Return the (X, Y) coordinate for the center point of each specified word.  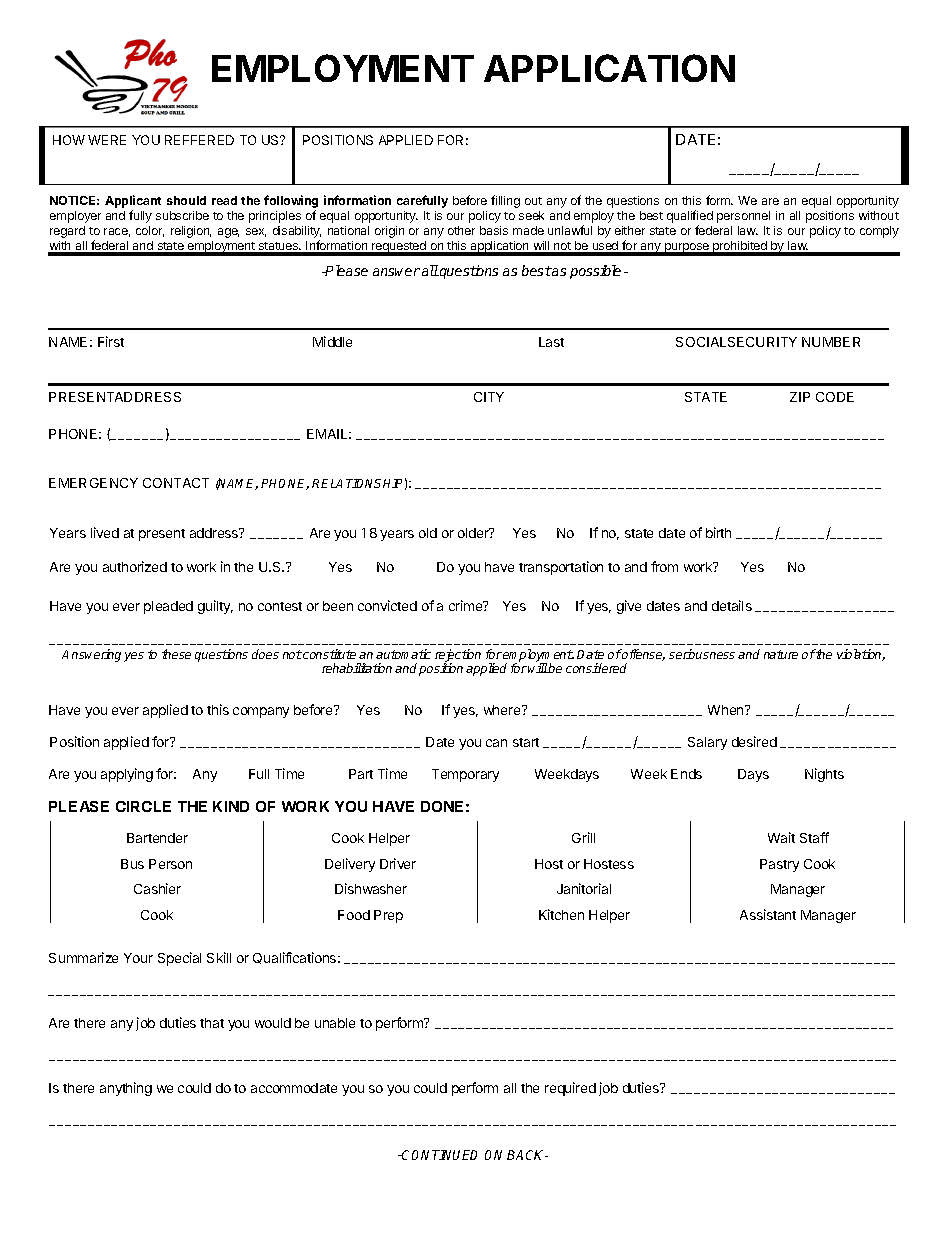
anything (126, 1089)
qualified (690, 218)
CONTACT (176, 483)
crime (467, 605)
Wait (781, 837)
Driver (398, 863)
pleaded (168, 607)
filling (505, 201)
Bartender (157, 838)
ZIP (800, 397)
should (186, 200)
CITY (489, 397)
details (732, 605)
